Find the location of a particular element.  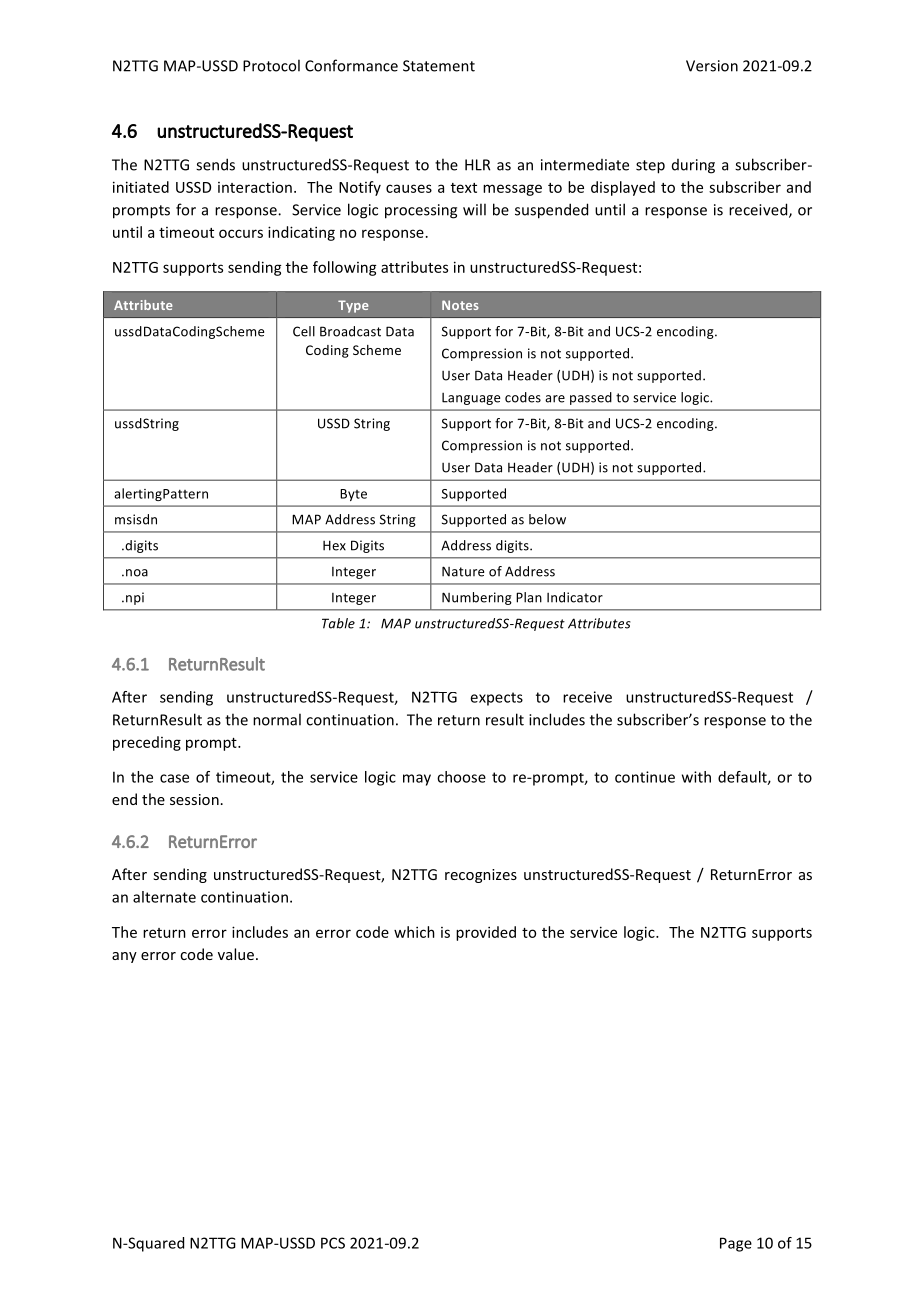

value is located at coordinates (236, 954).
